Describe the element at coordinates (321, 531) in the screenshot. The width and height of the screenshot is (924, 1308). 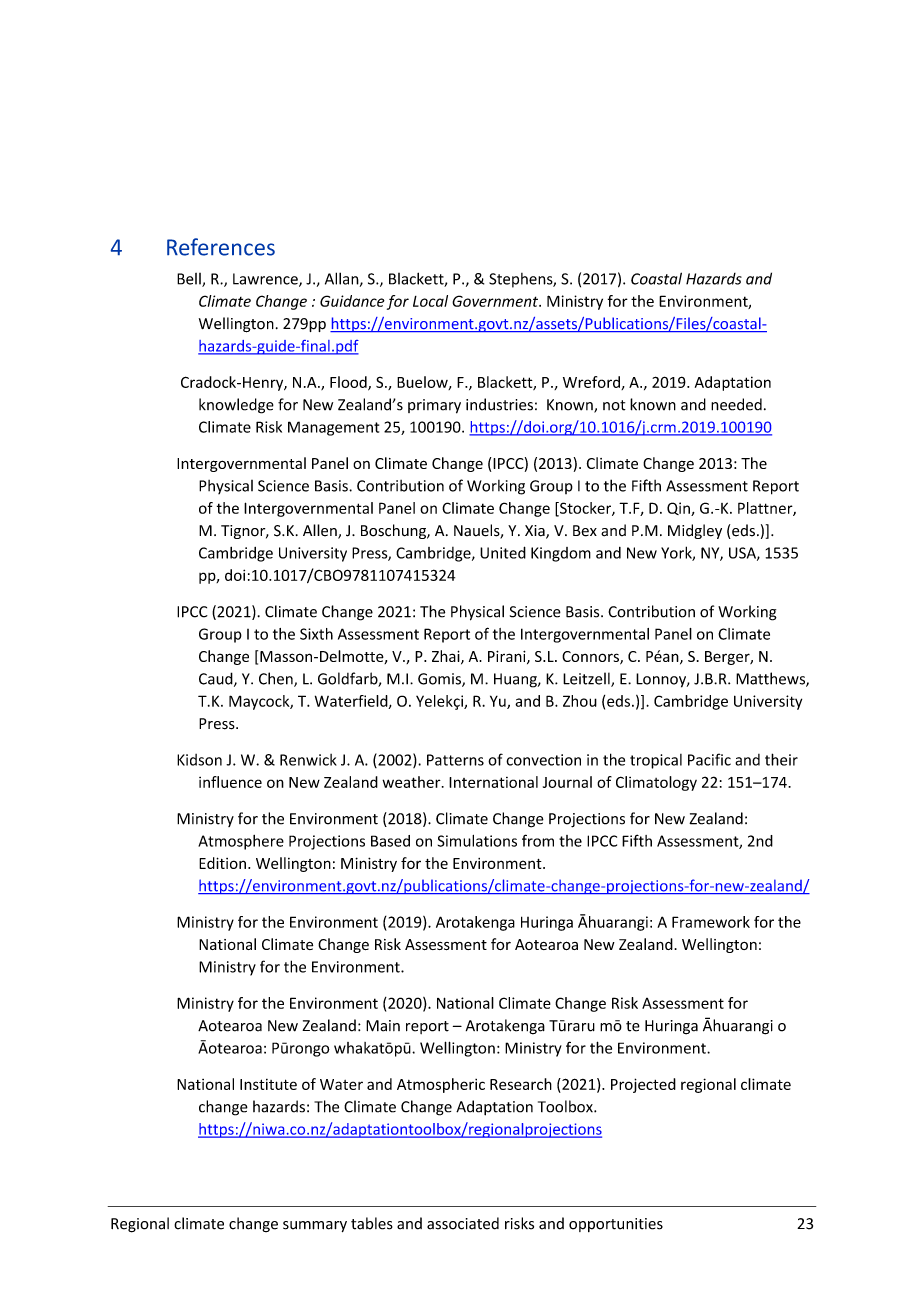
I see `Allen` at that location.
